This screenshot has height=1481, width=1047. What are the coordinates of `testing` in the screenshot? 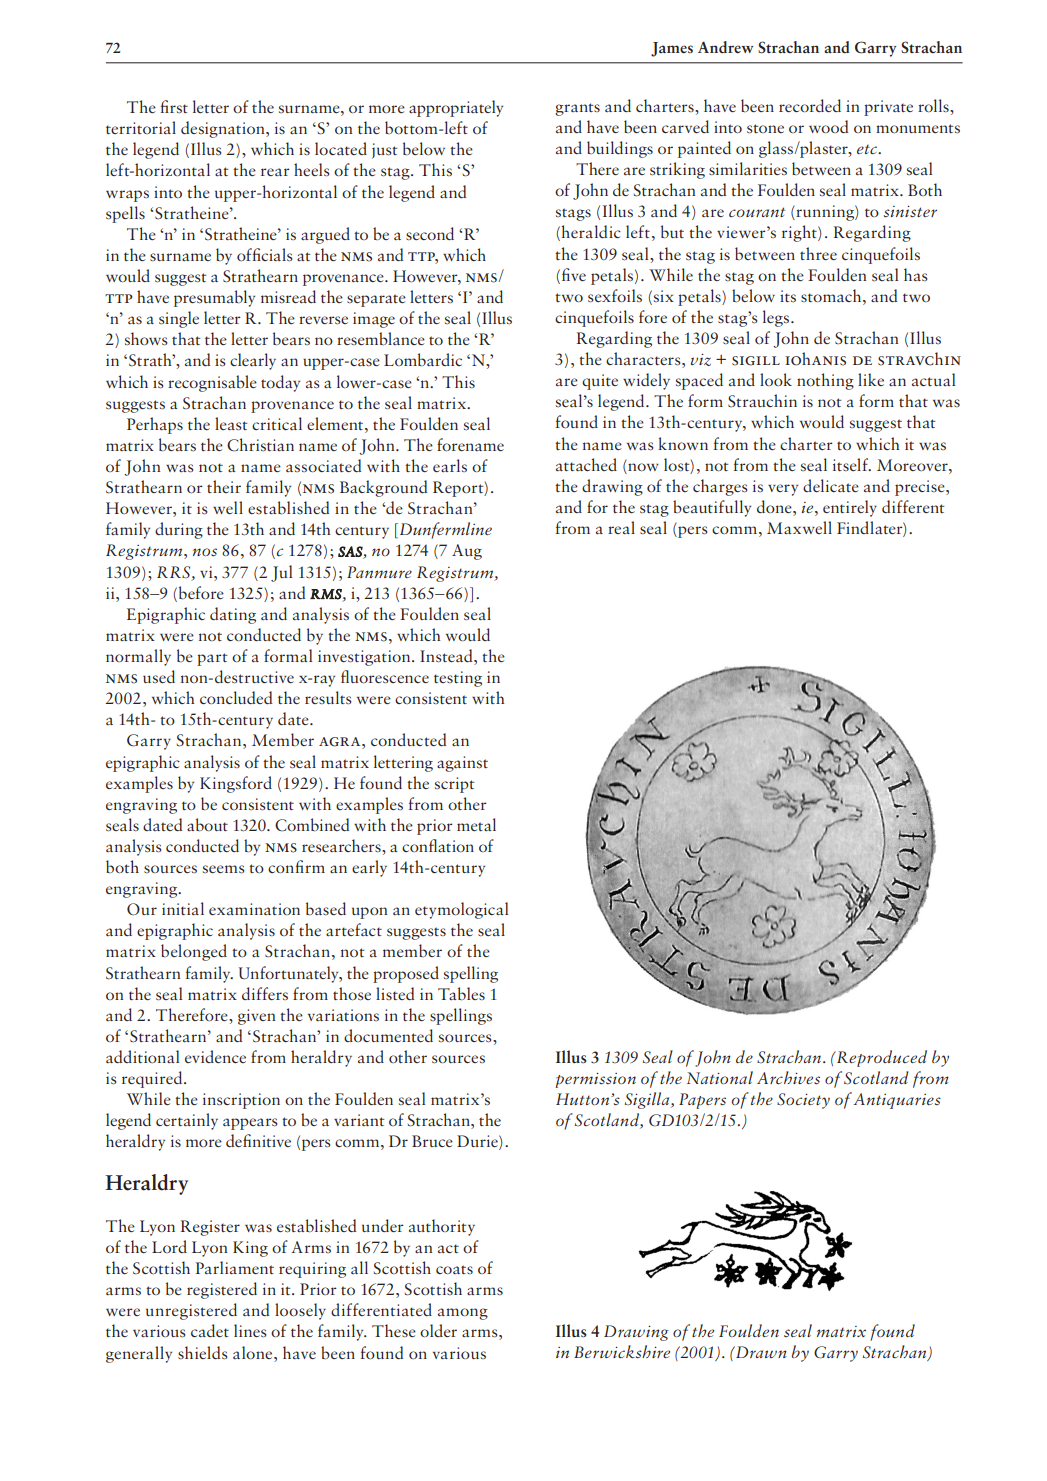 It's located at (458, 679).
